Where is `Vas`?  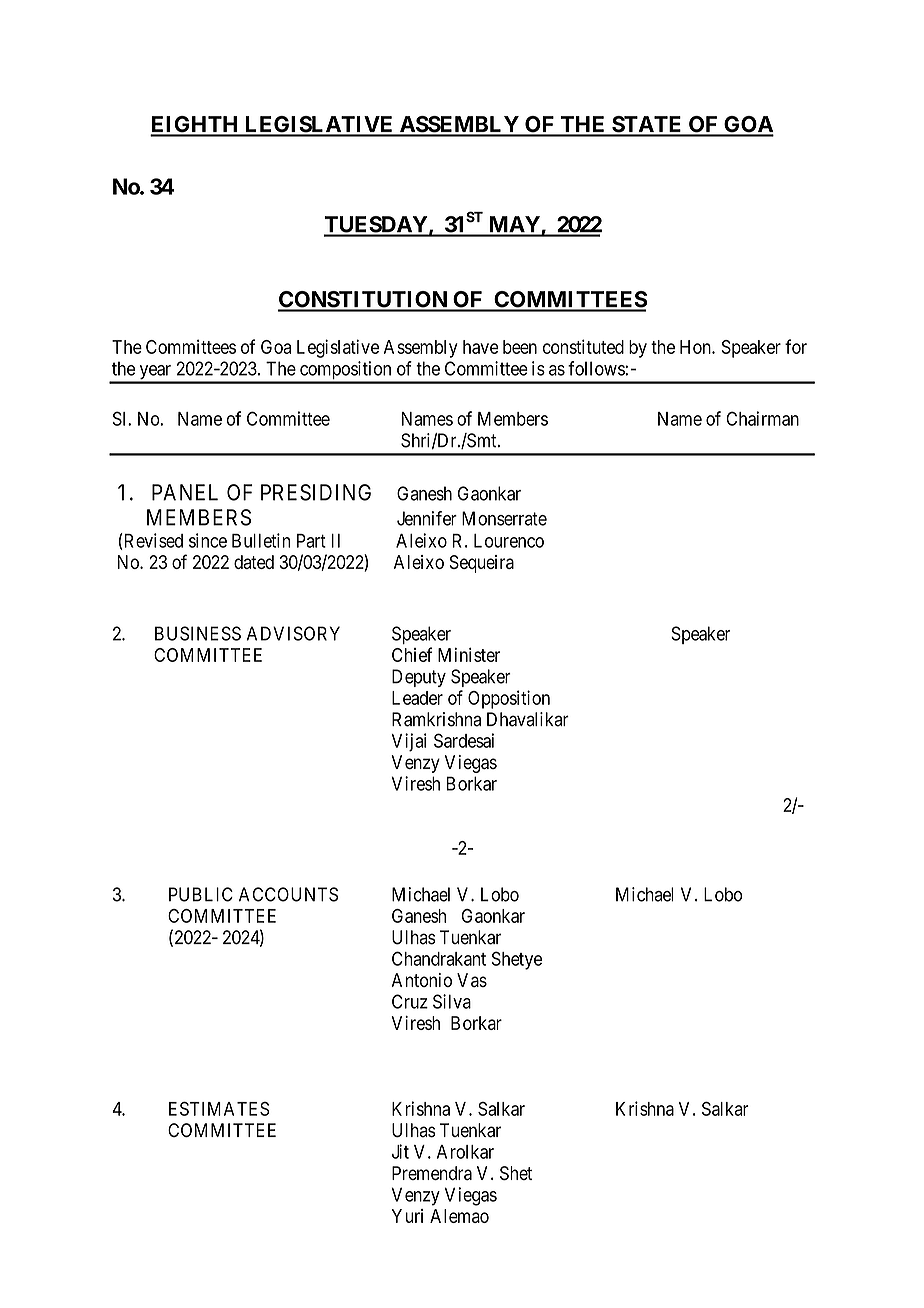 Vas is located at coordinates (472, 980).
